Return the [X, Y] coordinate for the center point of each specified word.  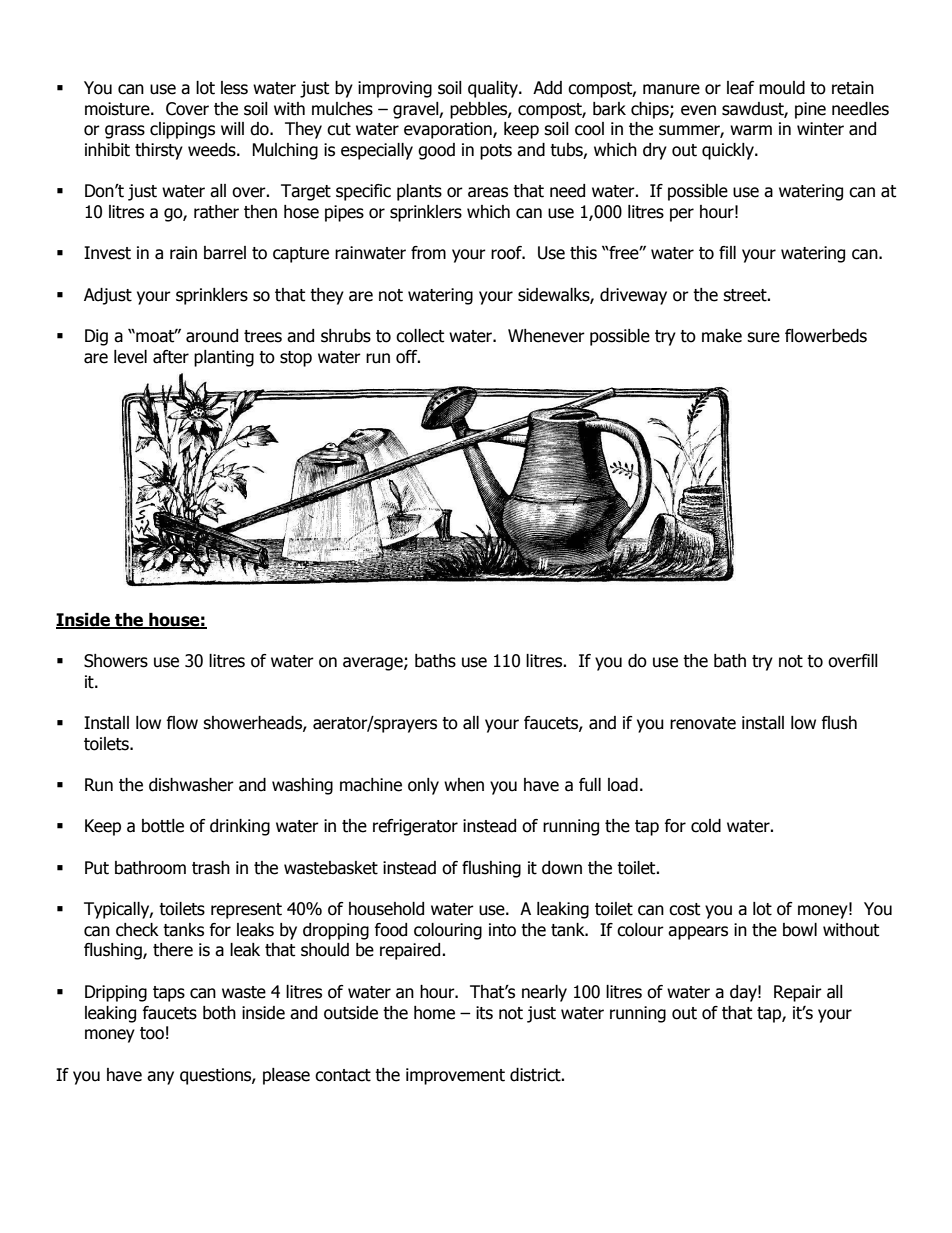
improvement [455, 1076]
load [623, 785]
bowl [800, 930]
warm [751, 130]
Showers [116, 661]
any [160, 1078]
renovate [703, 723]
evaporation [449, 130]
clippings [182, 130]
